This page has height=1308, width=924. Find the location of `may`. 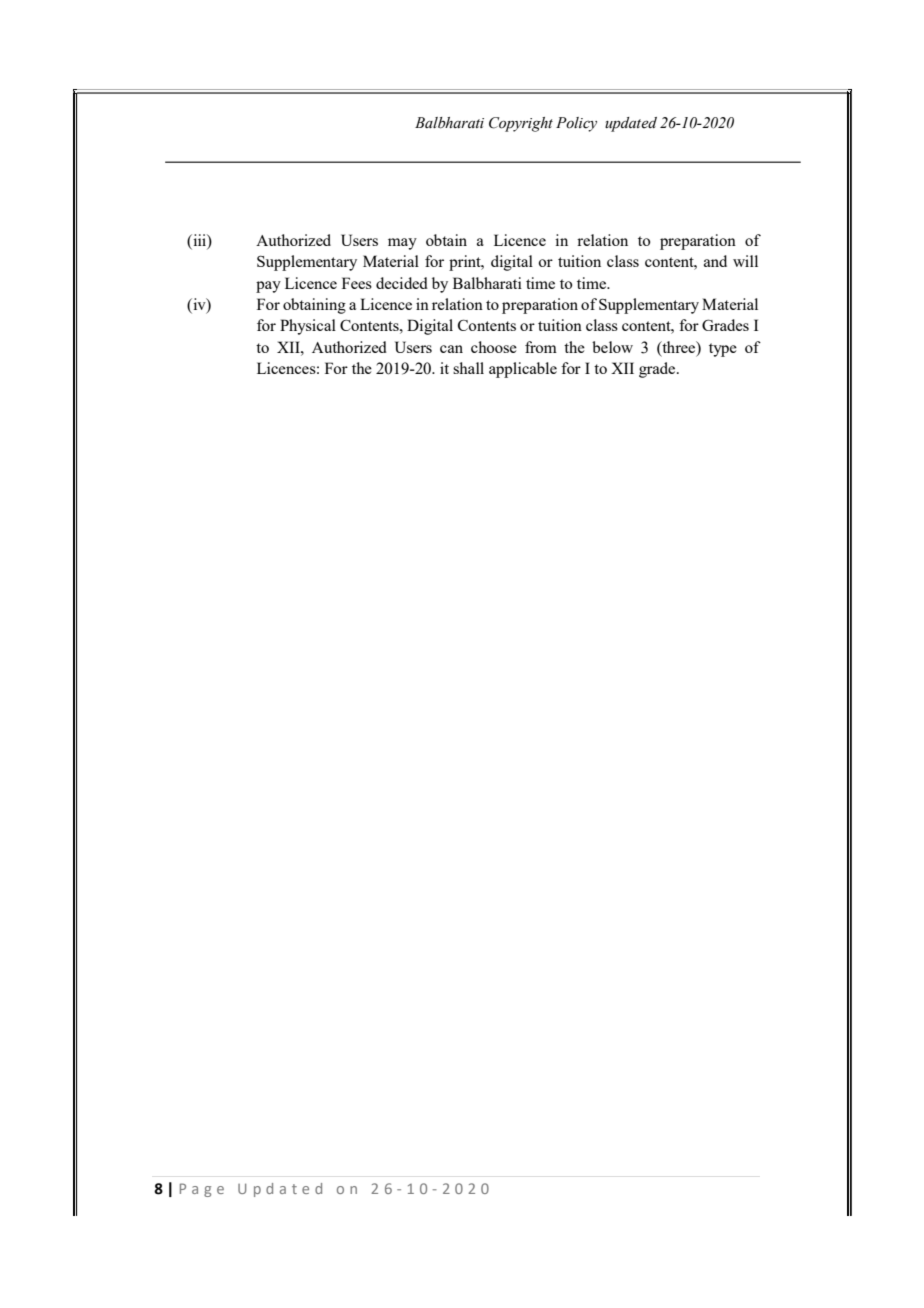

may is located at coordinates (402, 244).
